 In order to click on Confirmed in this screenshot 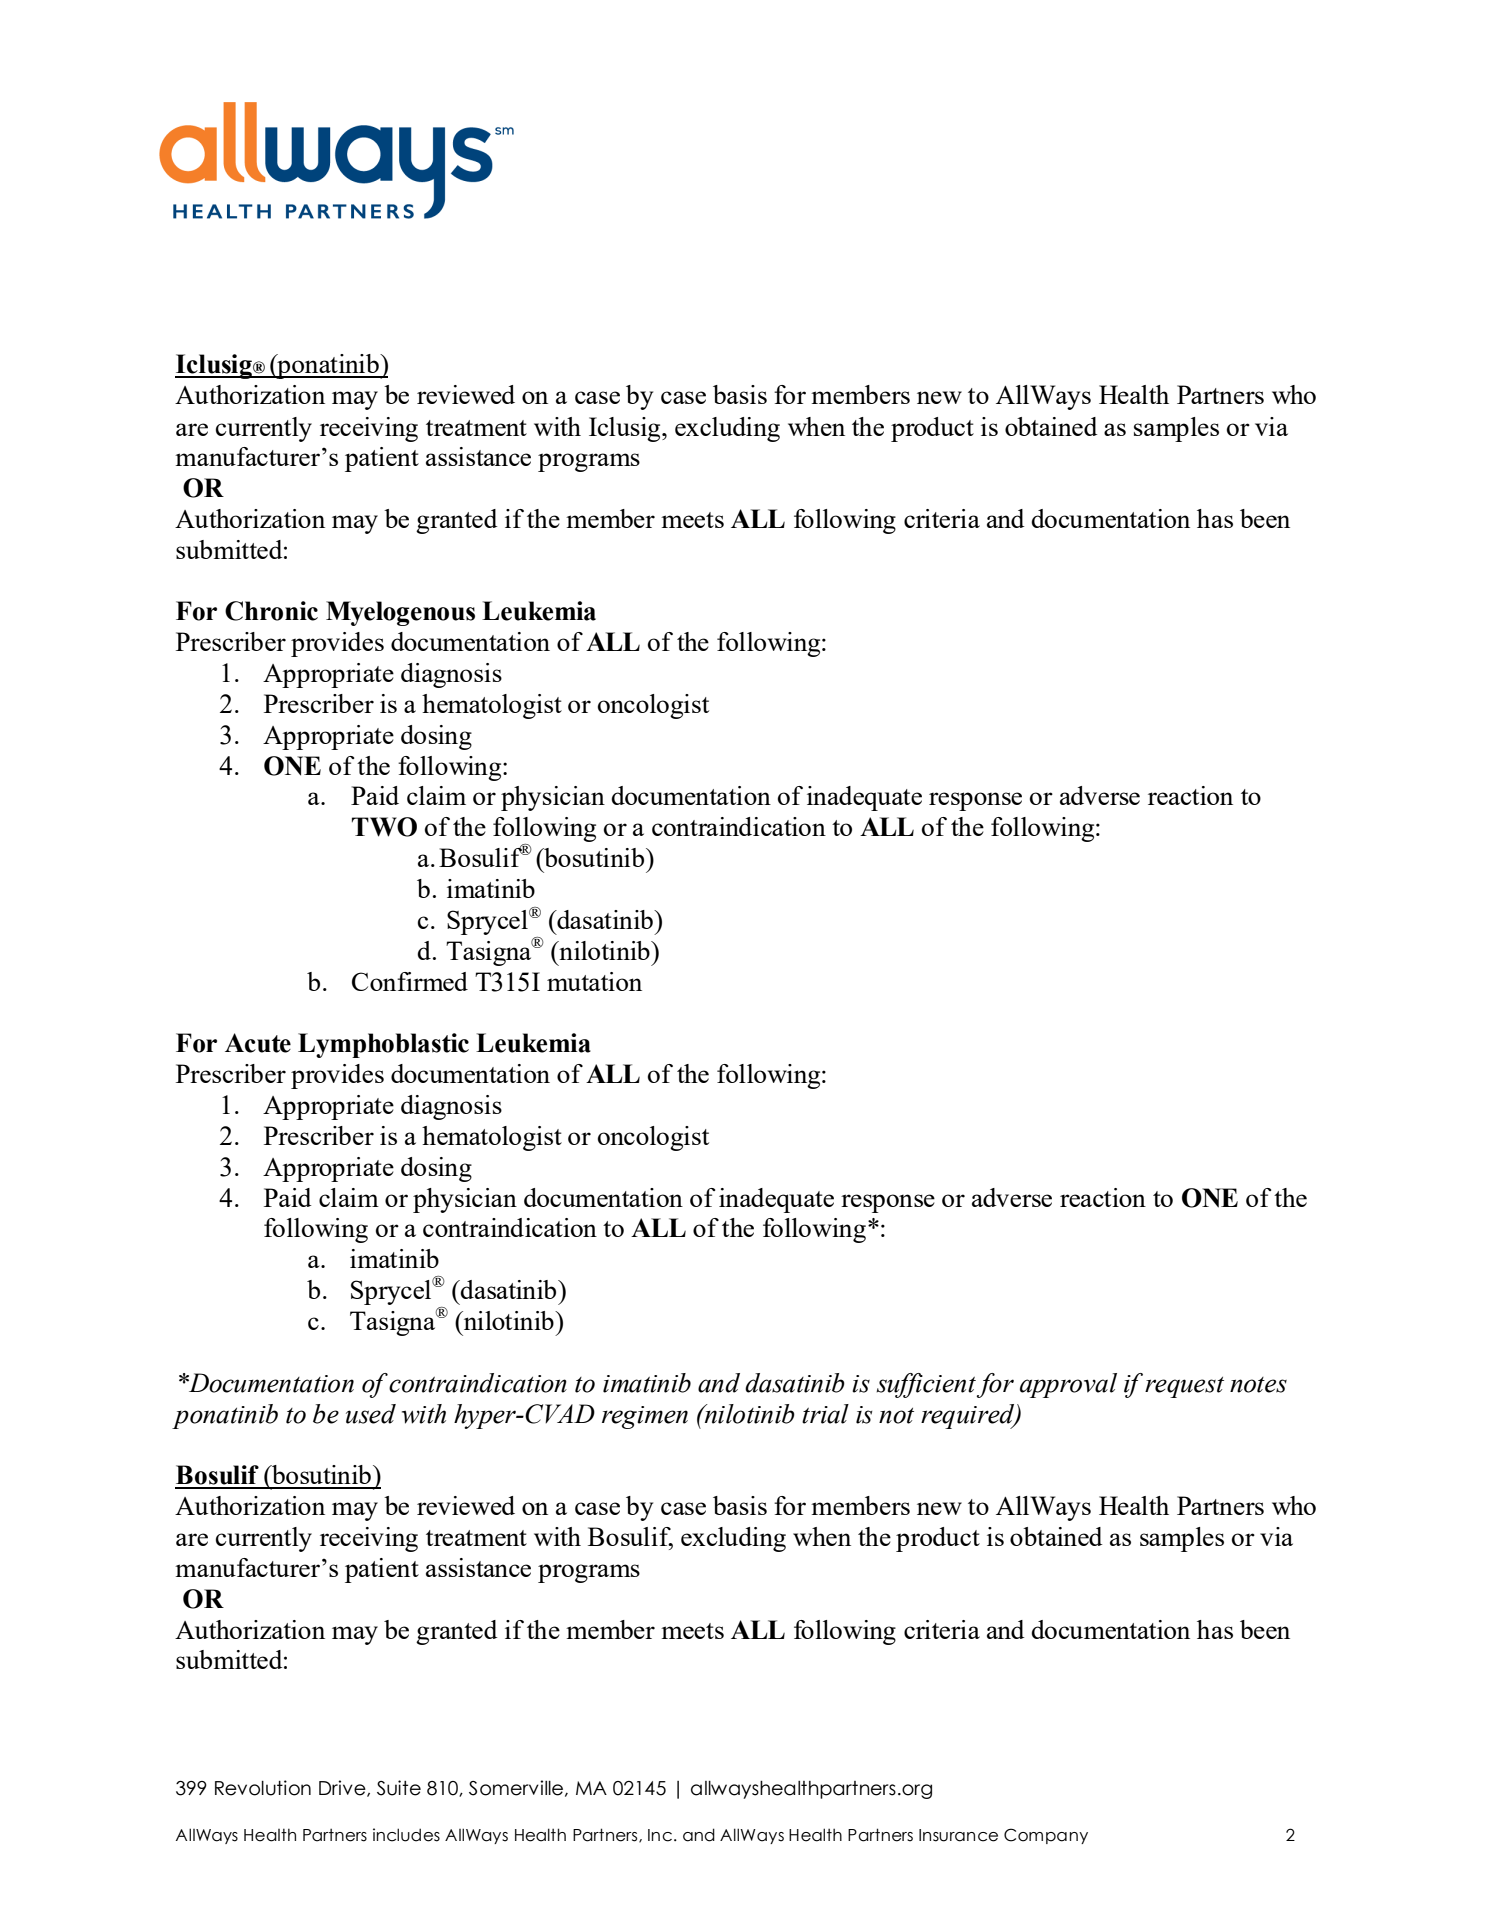, I will do `click(410, 981)`.
